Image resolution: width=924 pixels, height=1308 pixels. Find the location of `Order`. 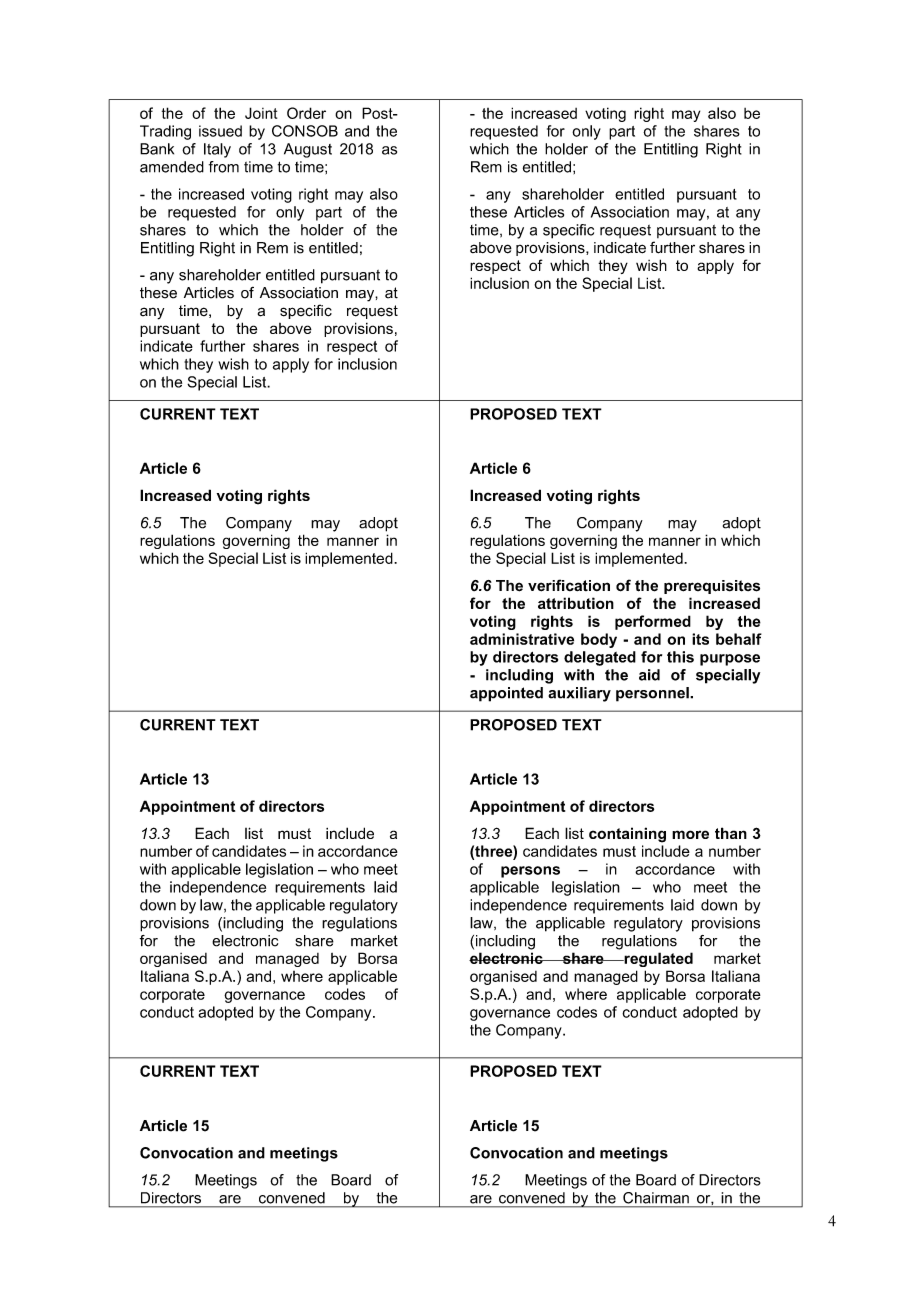

Order is located at coordinates (306, 113).
